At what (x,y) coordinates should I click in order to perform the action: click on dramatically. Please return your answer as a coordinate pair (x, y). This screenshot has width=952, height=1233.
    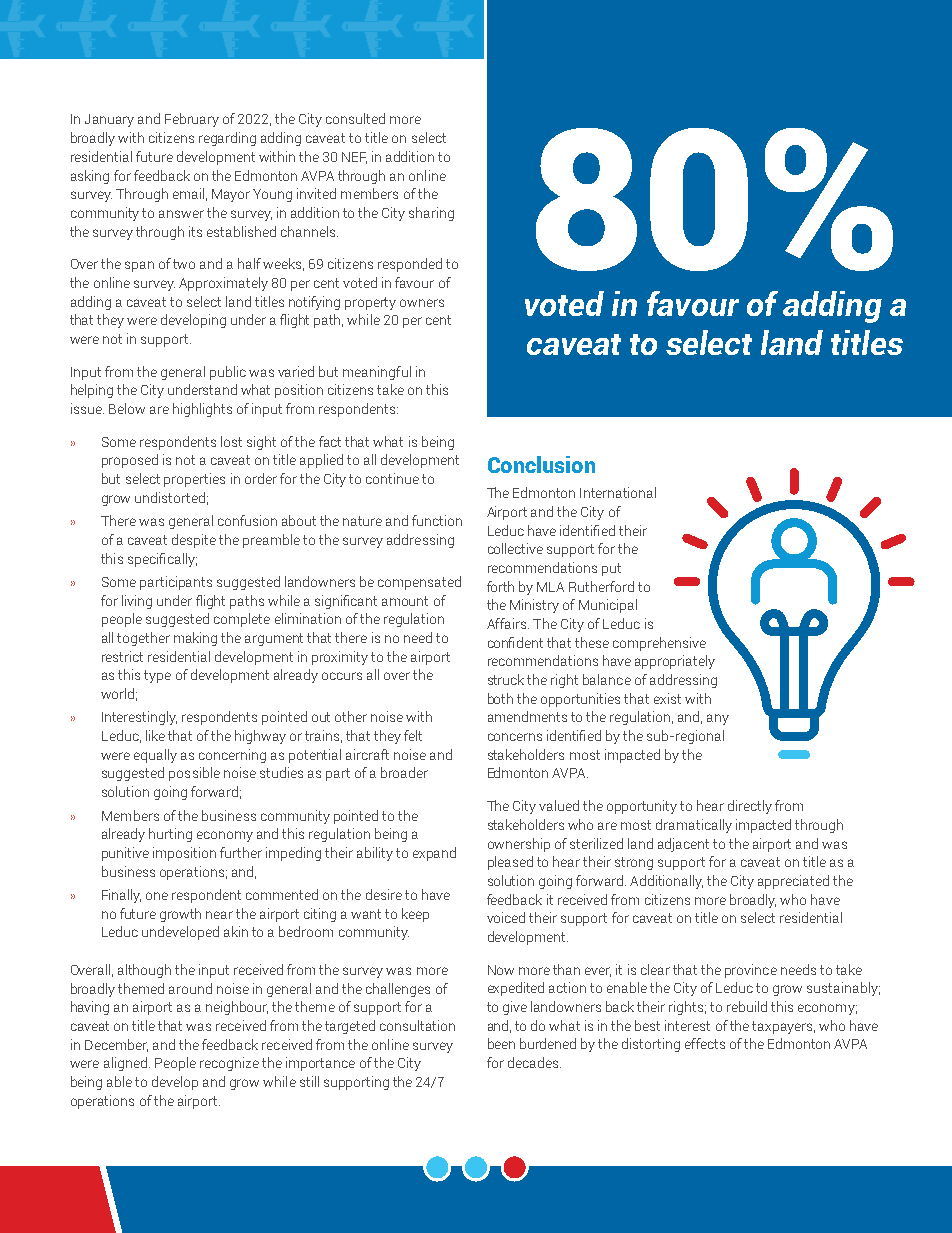
    Looking at the image, I should click on (694, 826).
